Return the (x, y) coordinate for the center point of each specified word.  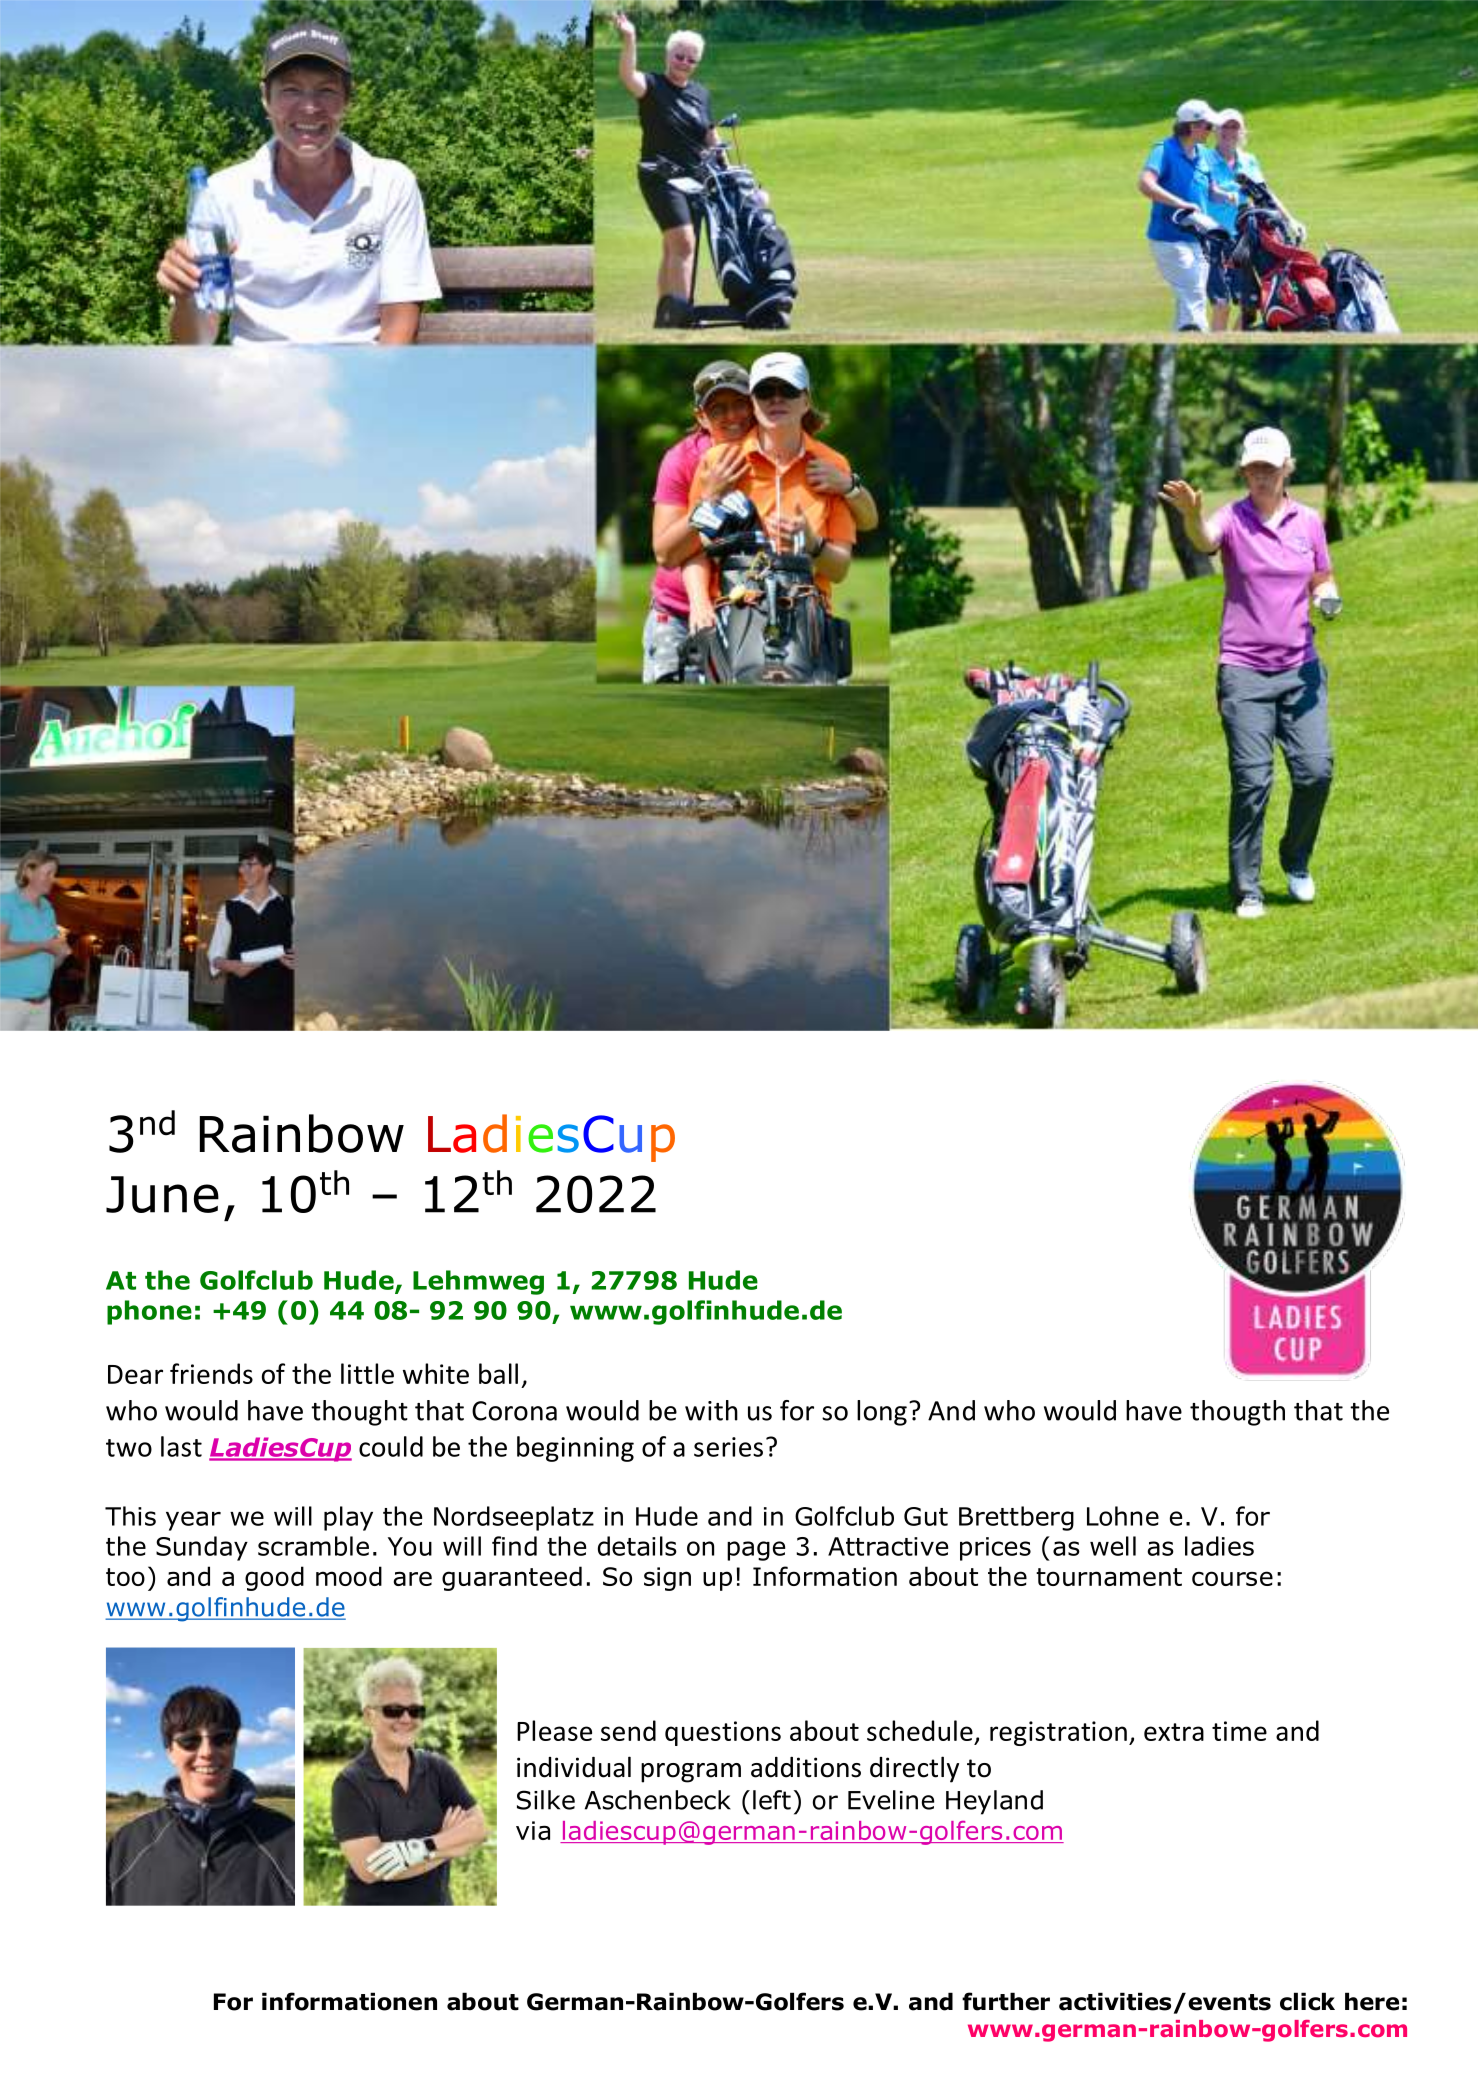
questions (723, 1733)
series (728, 1447)
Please (554, 1730)
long (882, 1413)
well (1113, 1546)
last (181, 1446)
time (1239, 1731)
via (533, 1830)
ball (498, 1373)
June (162, 1194)
